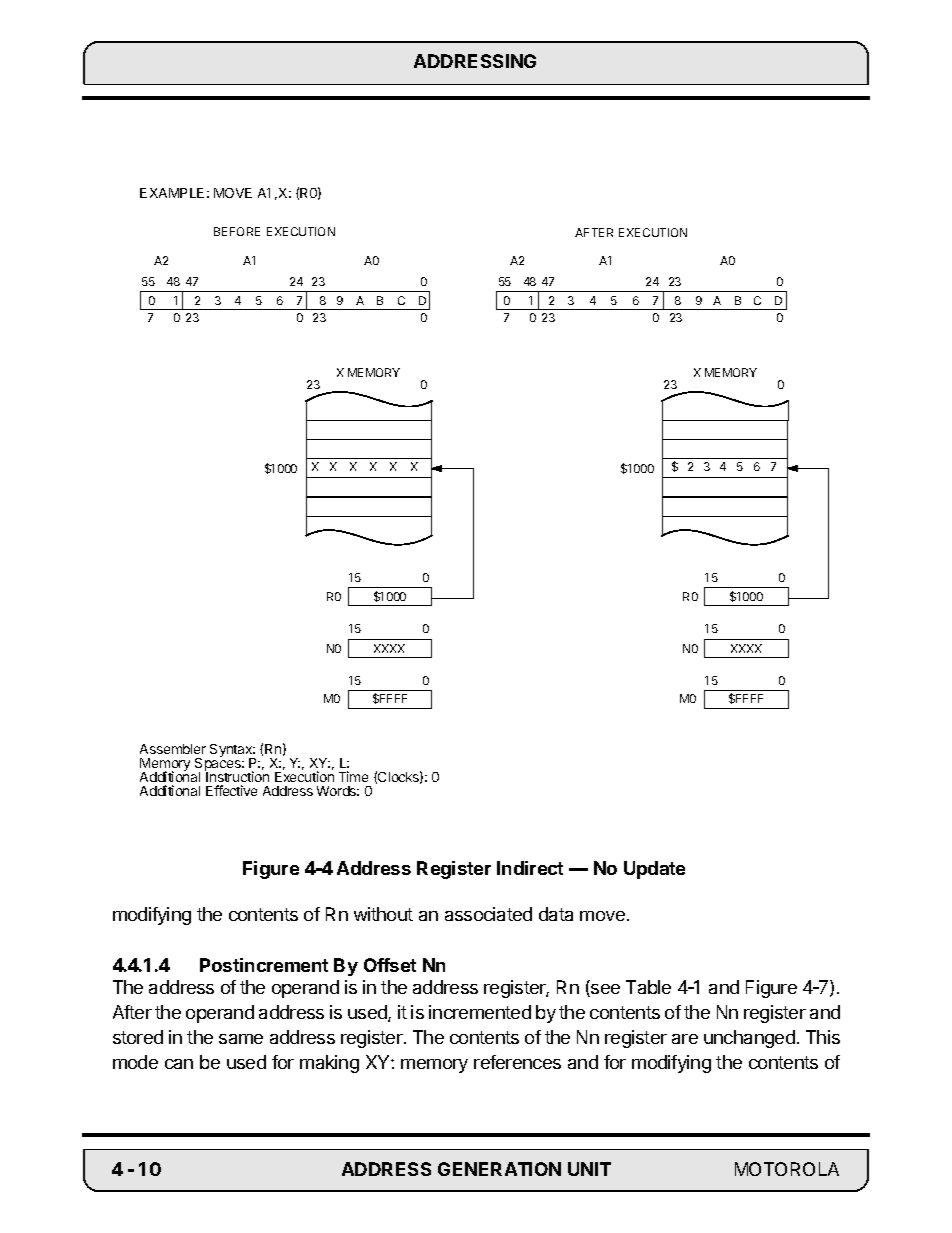 The image size is (952, 1233). I want to click on Effective, so click(231, 790).
